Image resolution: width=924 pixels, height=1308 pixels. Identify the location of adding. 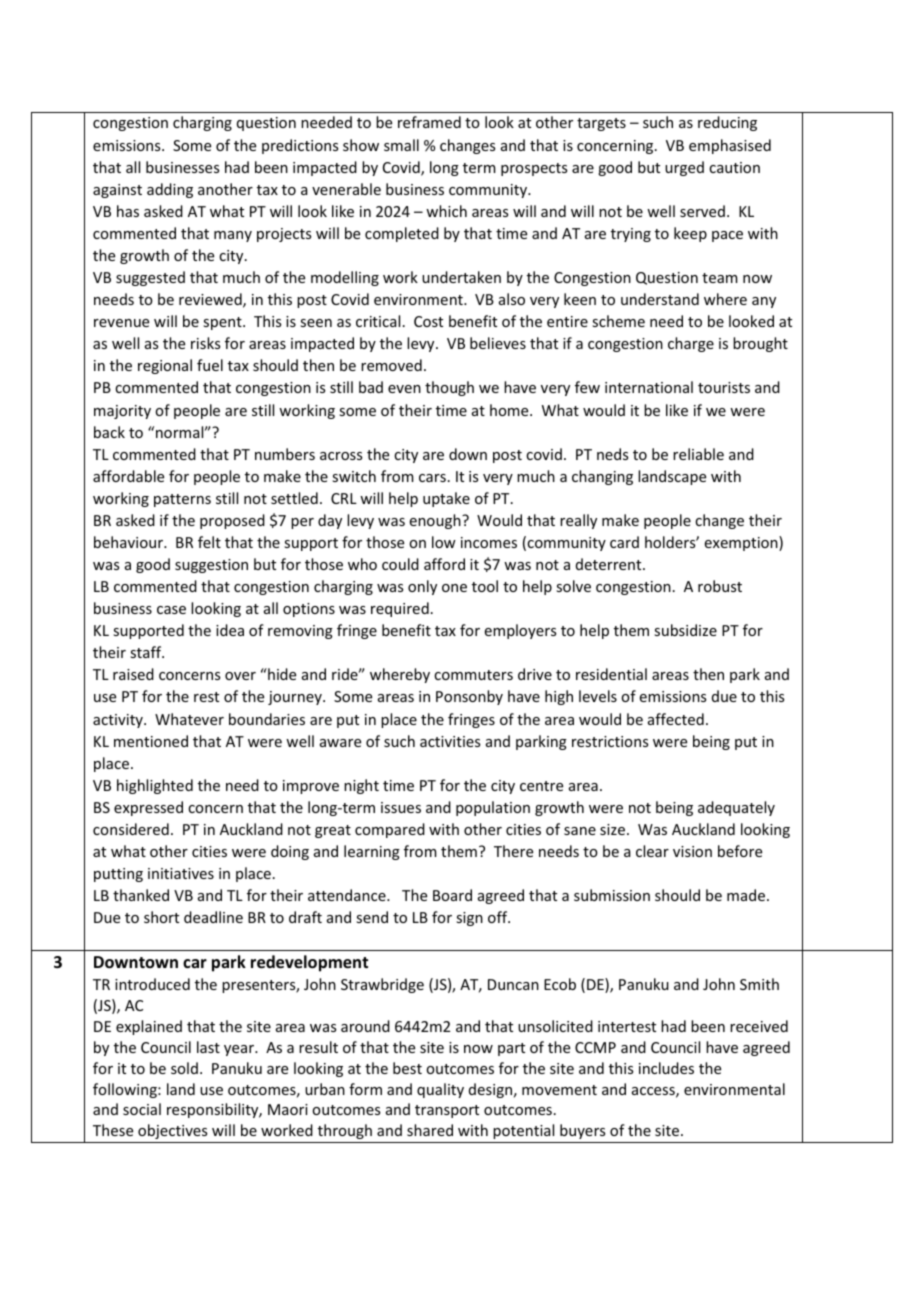
(170, 190).
